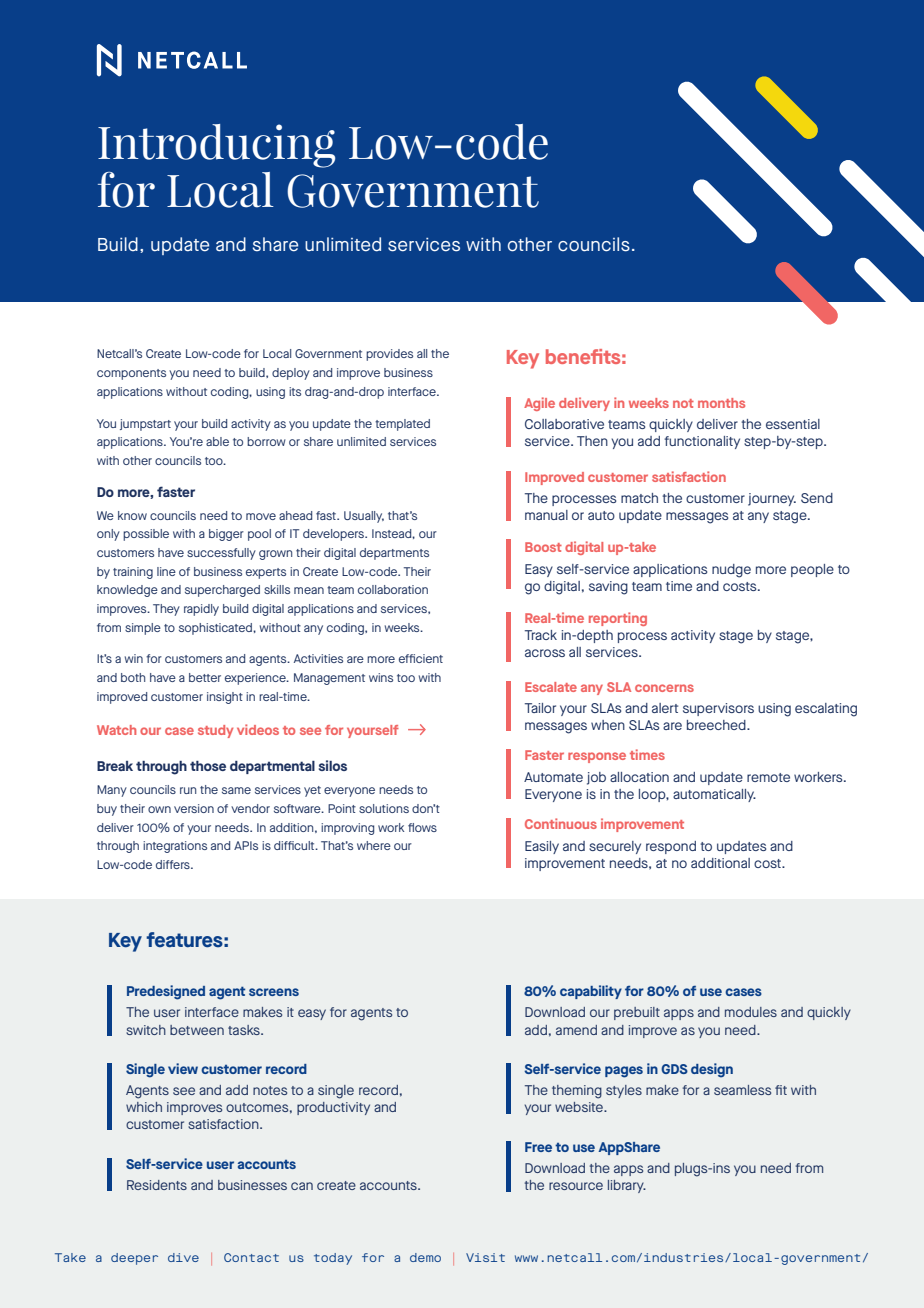  I want to click on library, so click(627, 1186).
